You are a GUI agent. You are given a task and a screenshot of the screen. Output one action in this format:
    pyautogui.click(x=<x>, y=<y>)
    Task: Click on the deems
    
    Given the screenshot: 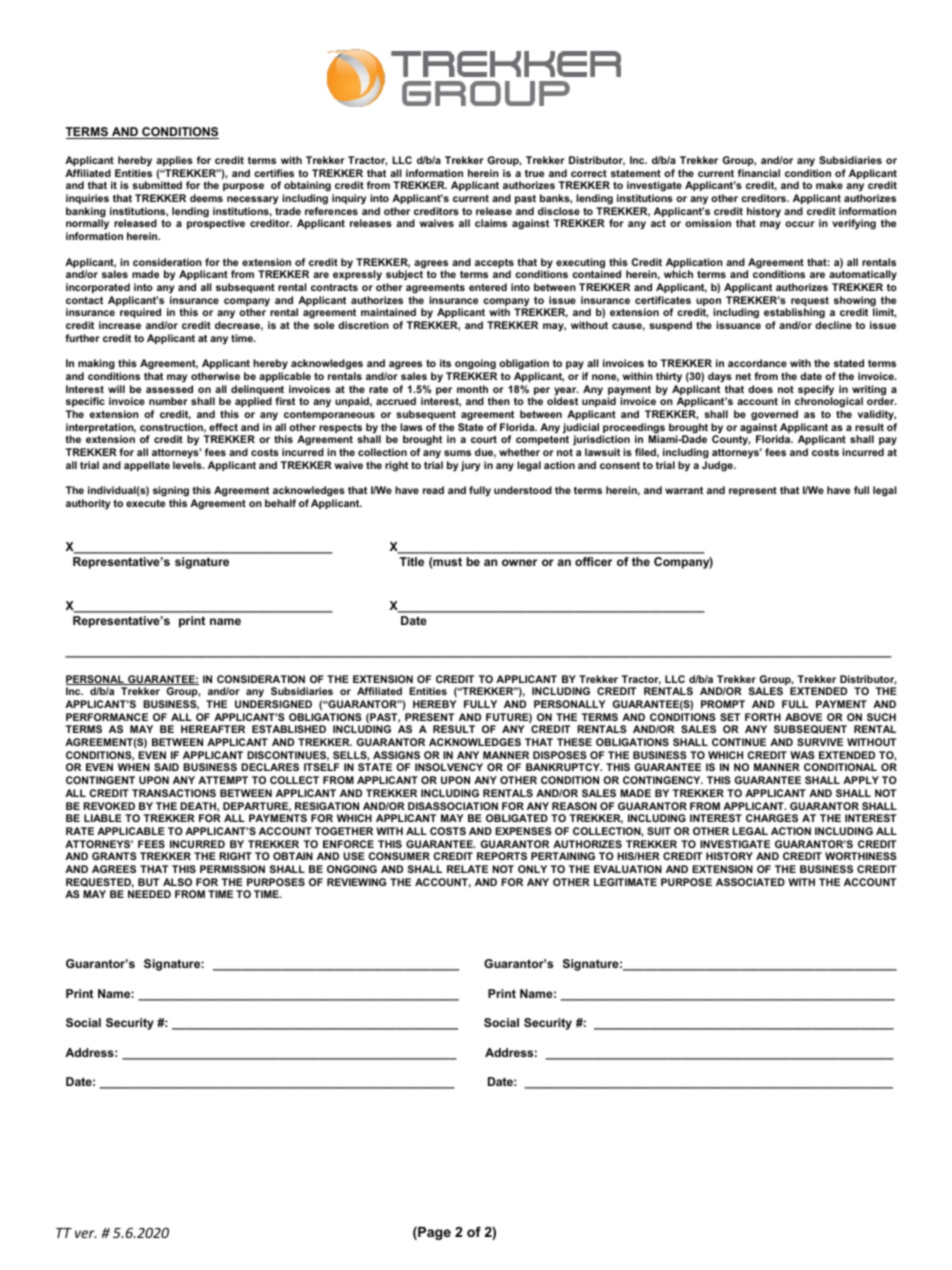 What is the action you would take?
    pyautogui.click(x=206, y=198)
